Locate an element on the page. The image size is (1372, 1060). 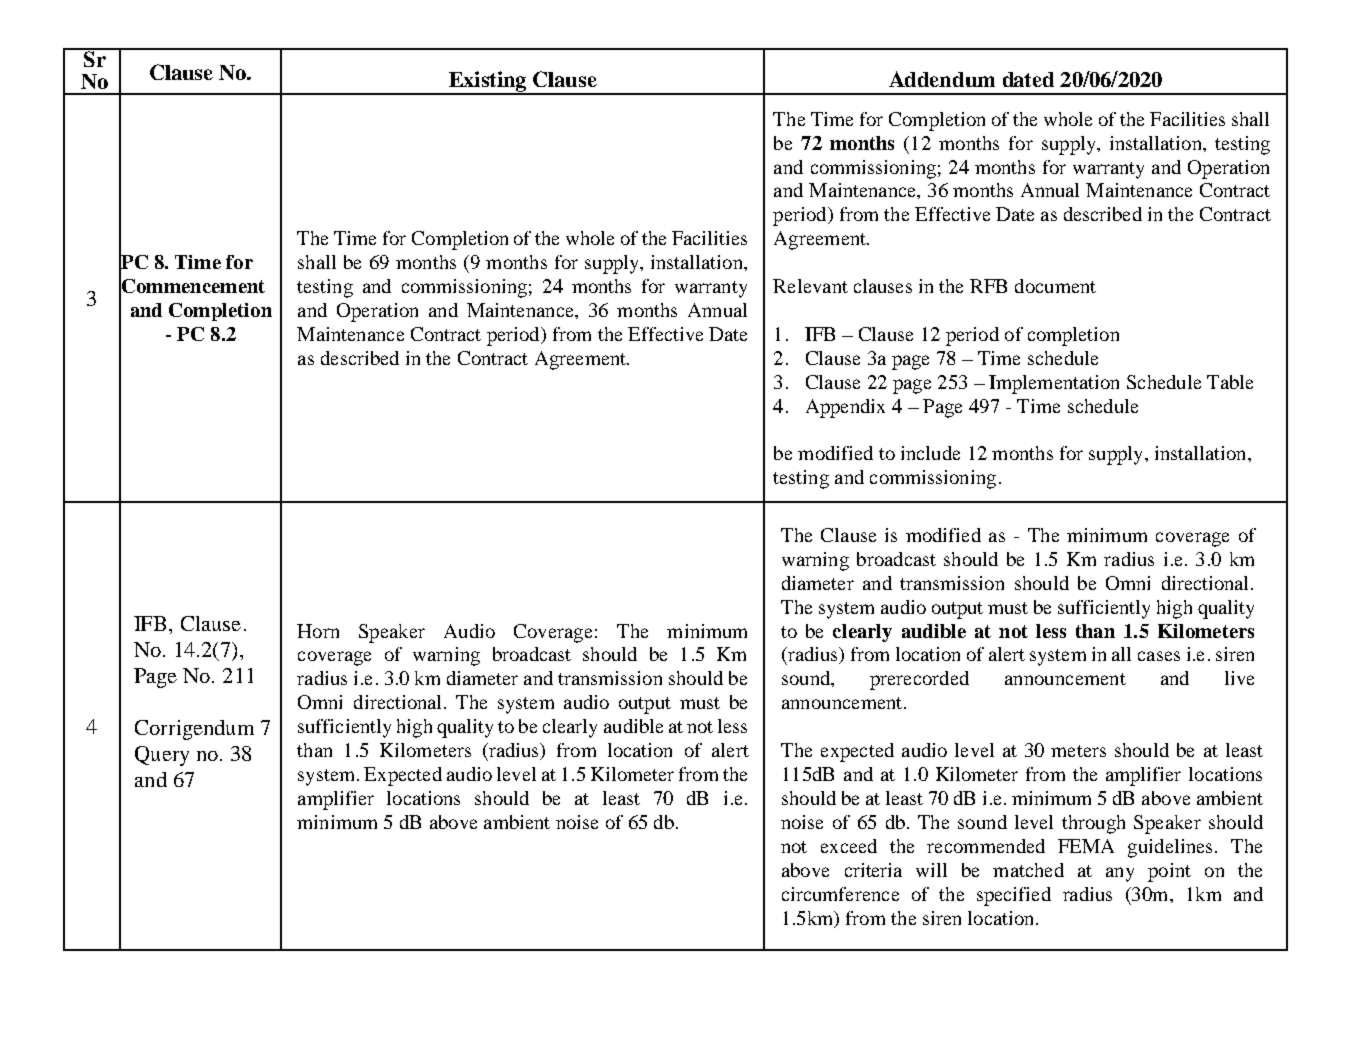
Query is located at coordinates (162, 756).
